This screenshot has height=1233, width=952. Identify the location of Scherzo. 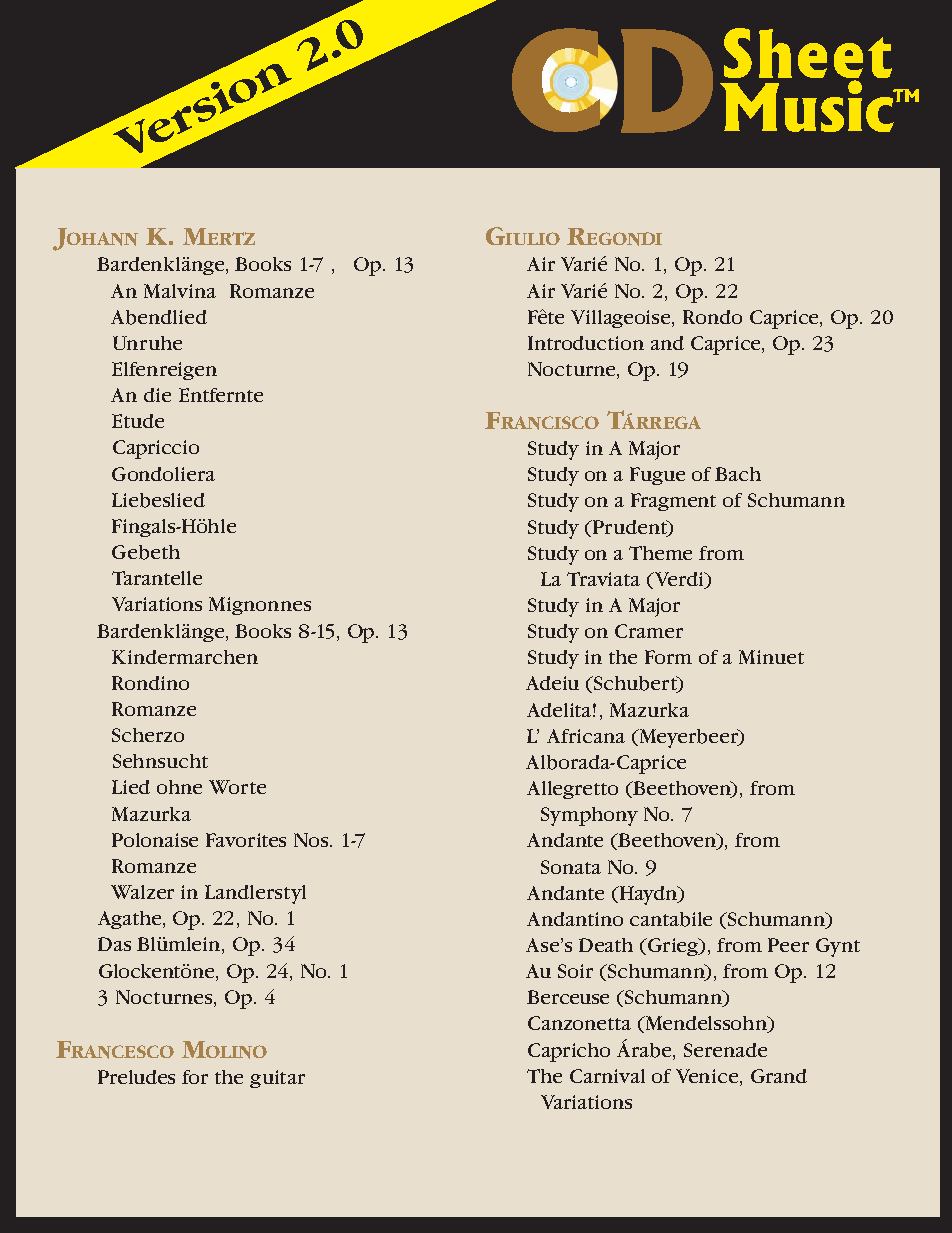
(148, 735).
